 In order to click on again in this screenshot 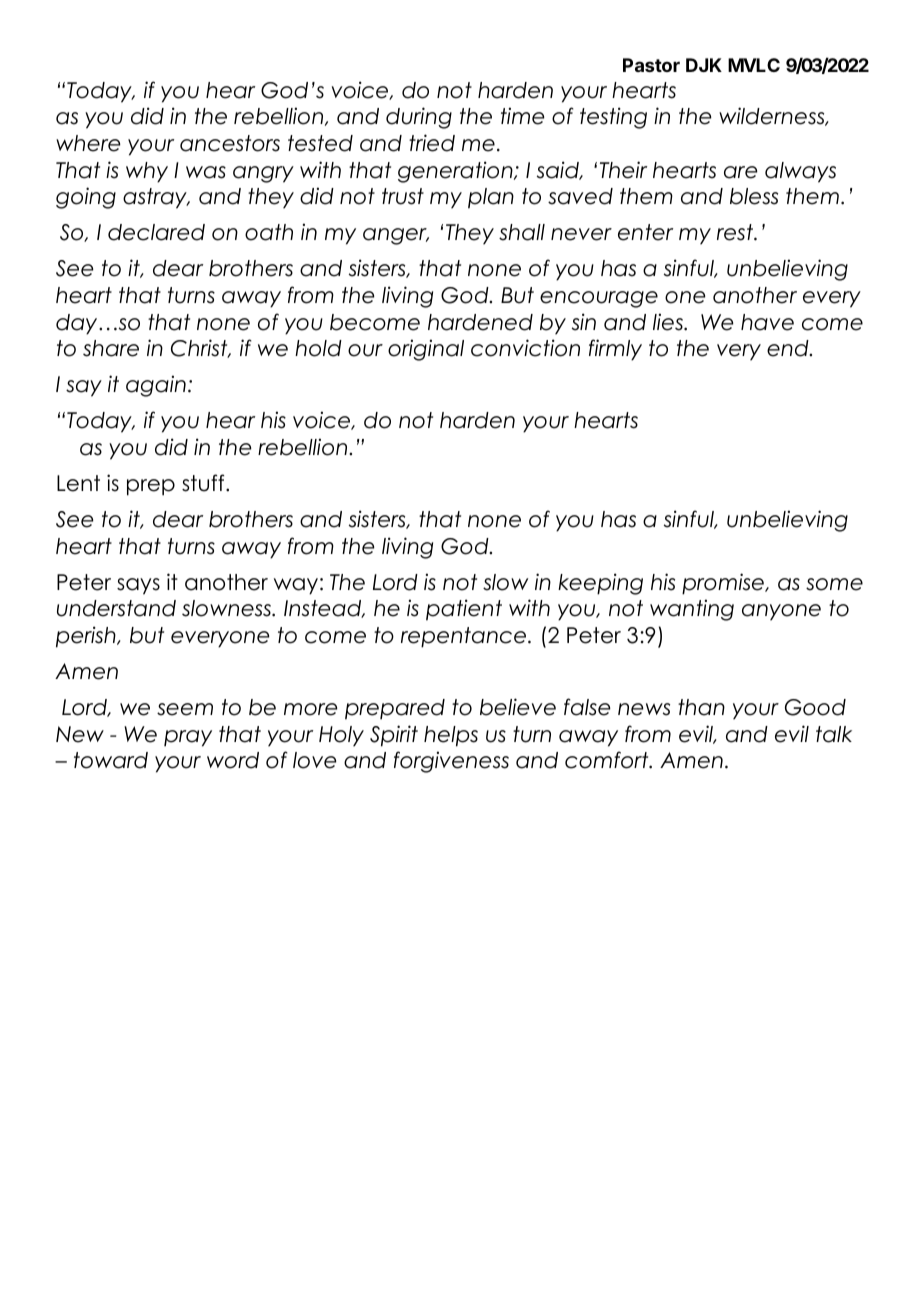, I will do `click(156, 386)`.
